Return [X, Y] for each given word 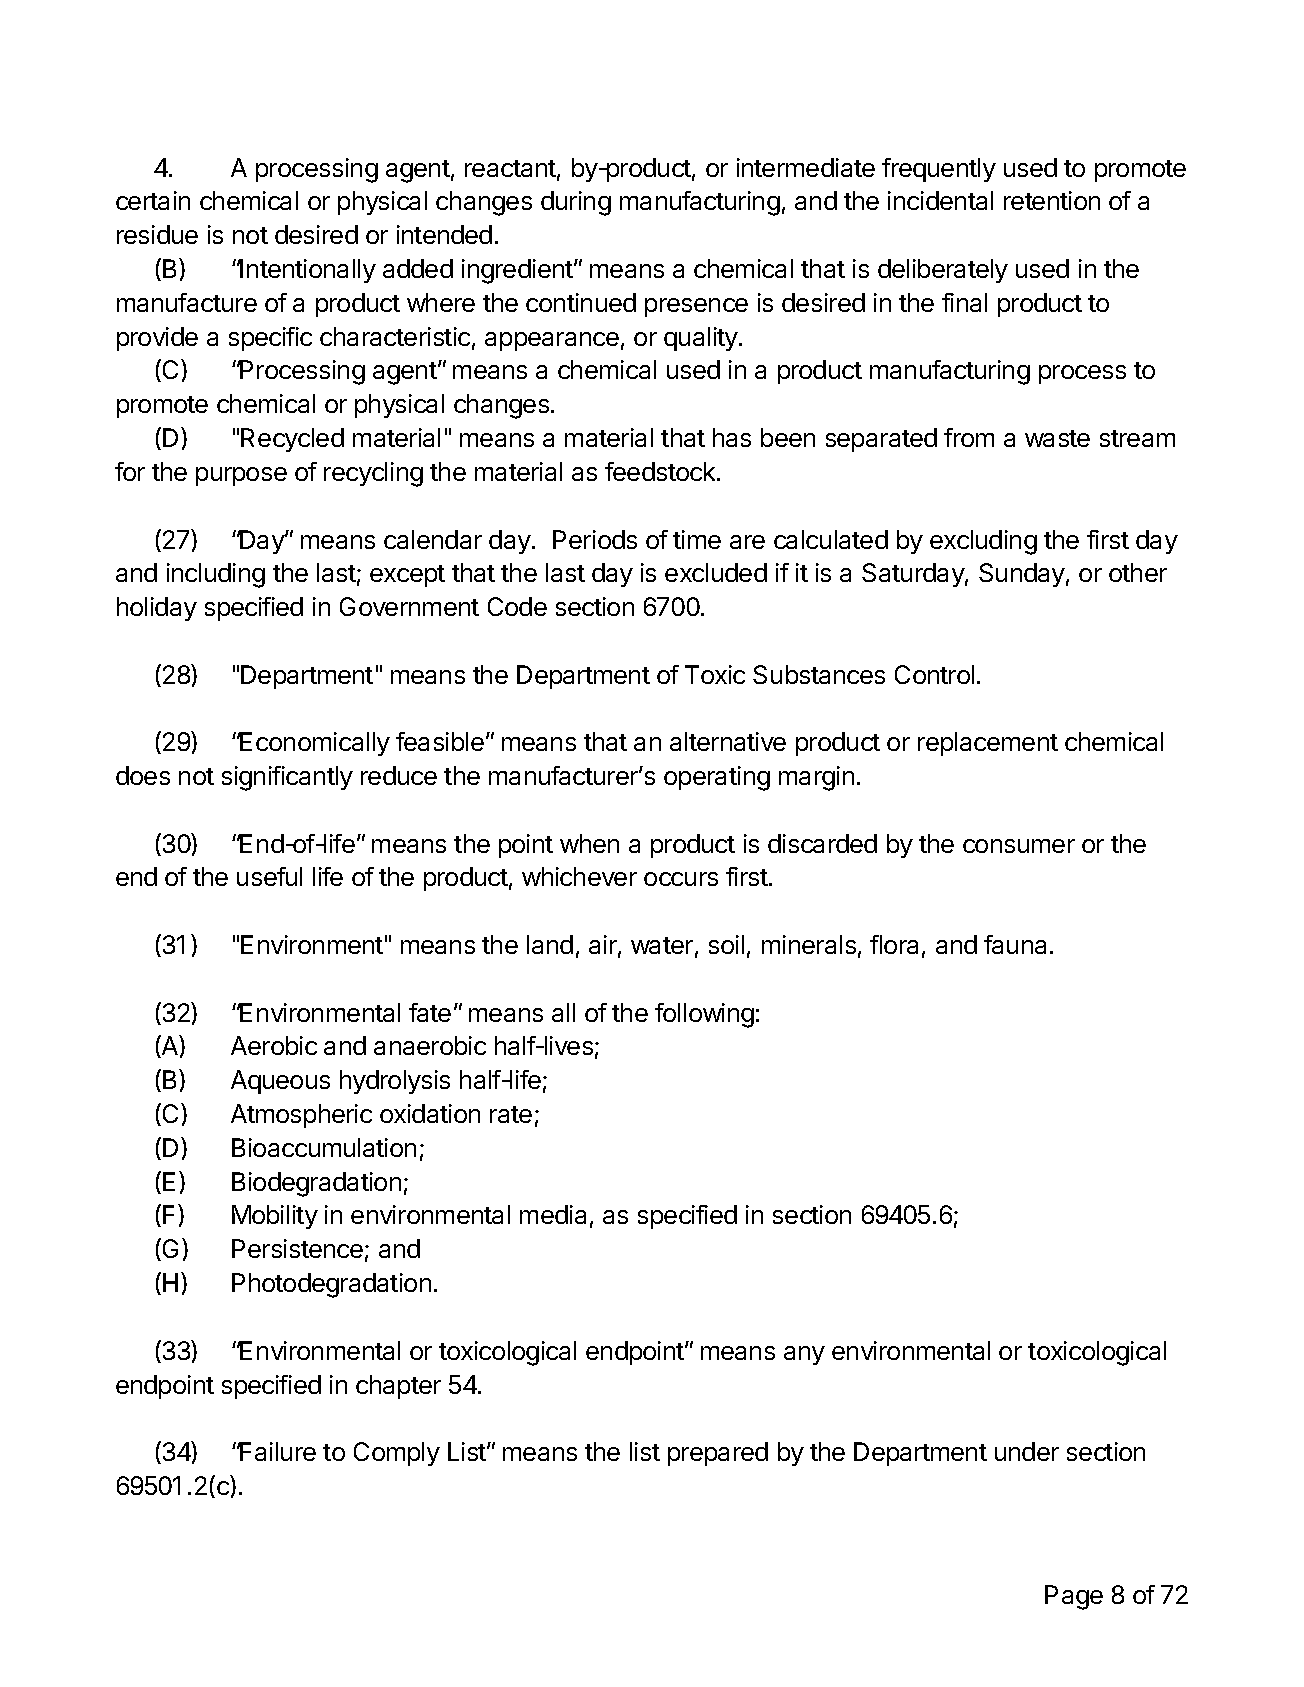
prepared [718, 1454]
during [576, 203]
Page [1074, 1597]
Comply [397, 1454]
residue [157, 234]
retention [1052, 200]
